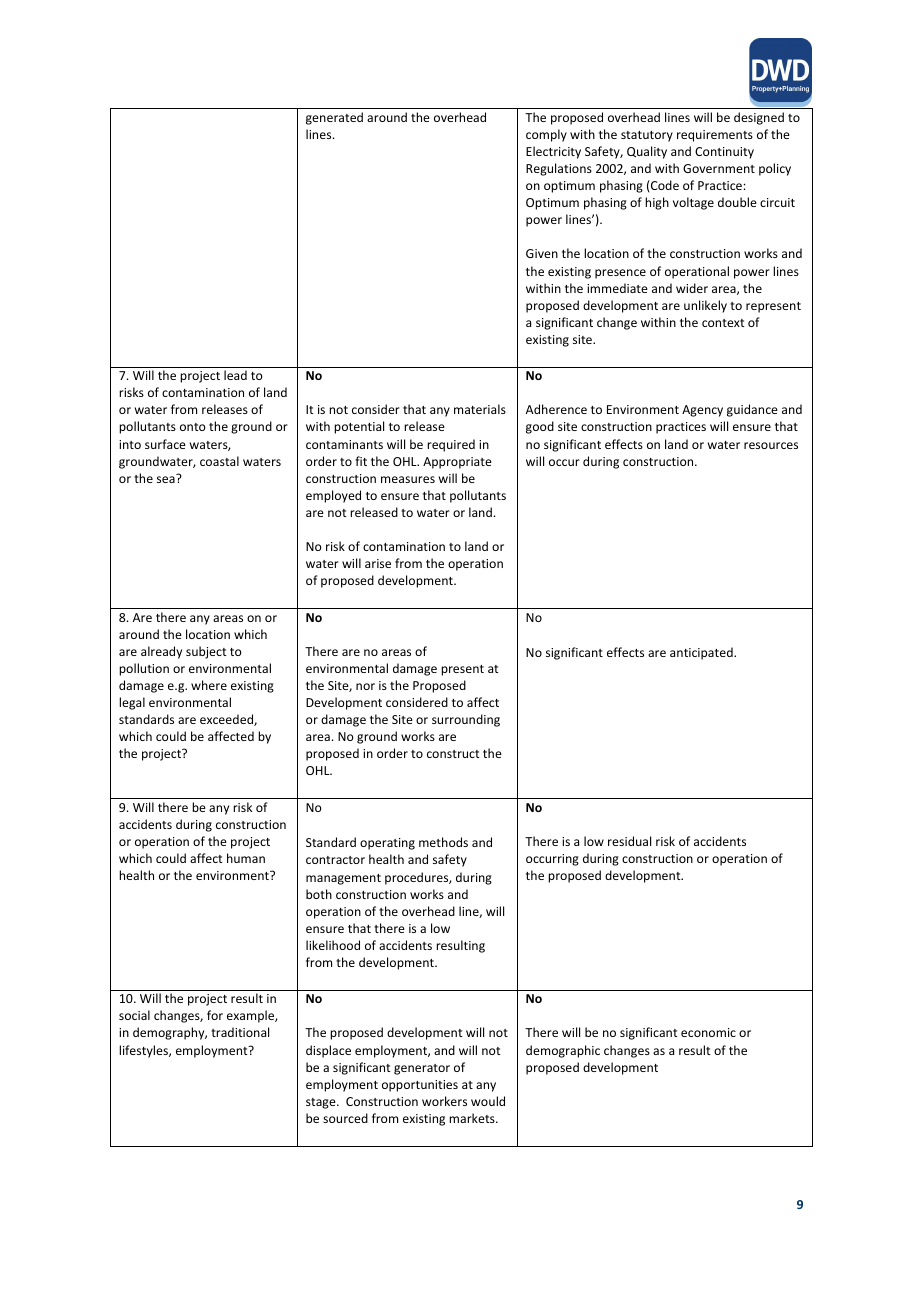 Image resolution: width=924 pixels, height=1308 pixels. Describe the element at coordinates (378, 563) in the screenshot. I see `arise` at that location.
